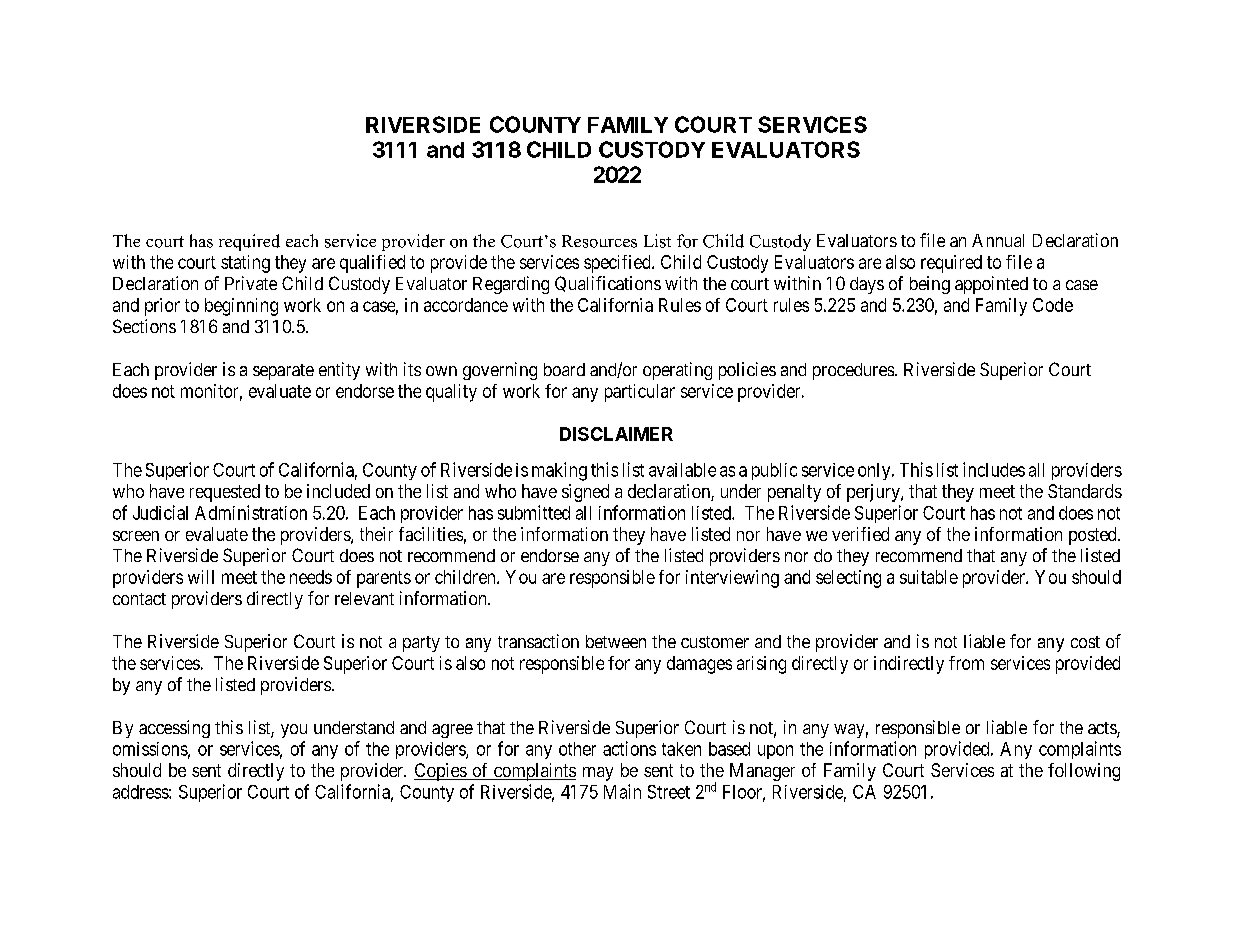 The height and width of the screenshot is (952, 1233). I want to click on specified, so click(618, 264).
